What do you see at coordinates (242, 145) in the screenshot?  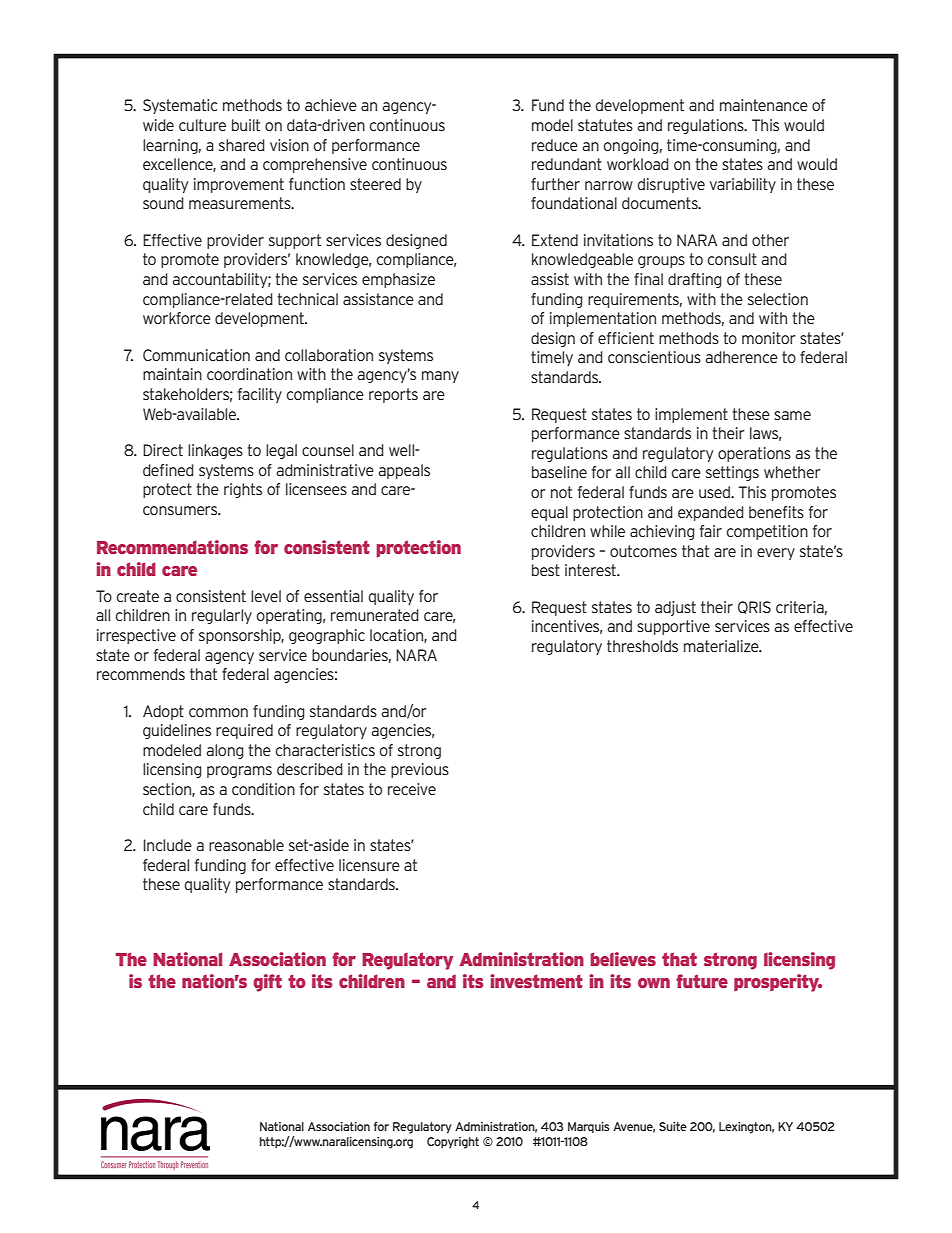 I see `shared` at bounding box center [242, 145].
